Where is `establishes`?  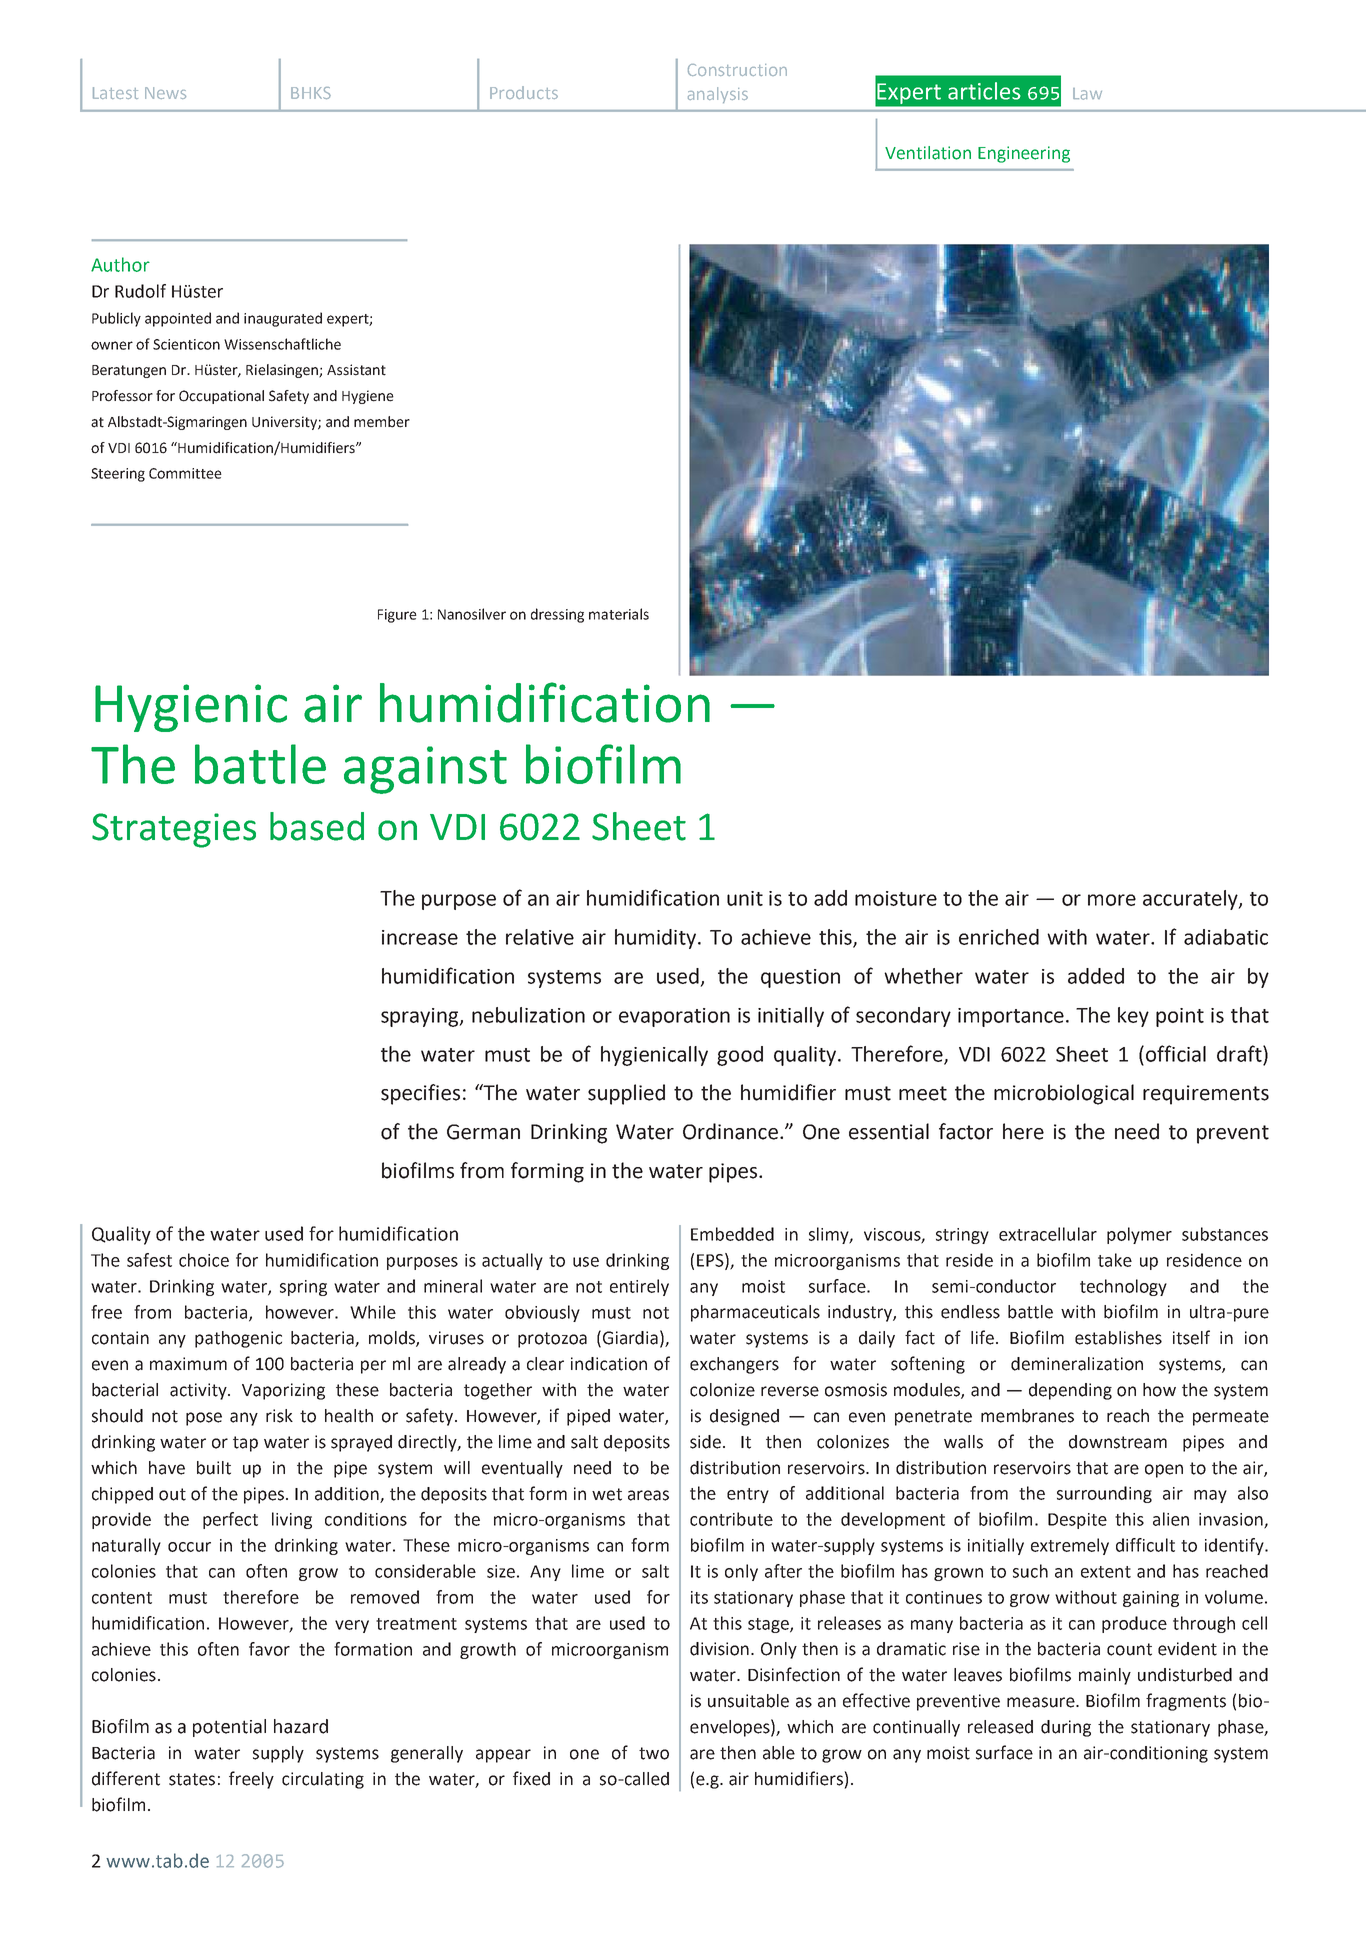 establishes is located at coordinates (1118, 1338).
